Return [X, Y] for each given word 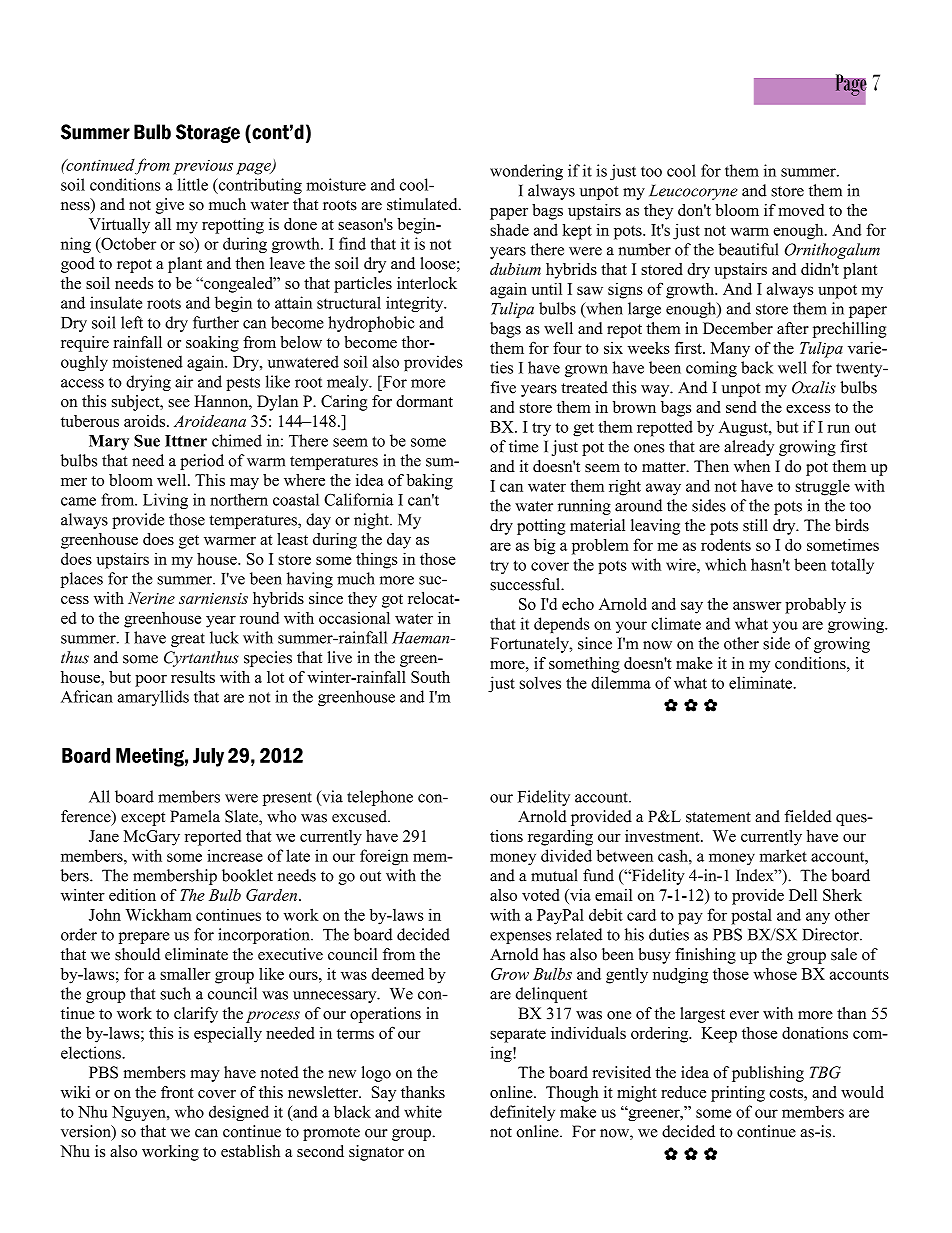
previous [203, 167]
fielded [808, 816]
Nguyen [140, 1114]
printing [738, 1094]
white [423, 1111]
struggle [823, 487]
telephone [380, 798]
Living [165, 501]
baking [430, 482]
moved [801, 210]
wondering [526, 172]
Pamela [195, 816]
